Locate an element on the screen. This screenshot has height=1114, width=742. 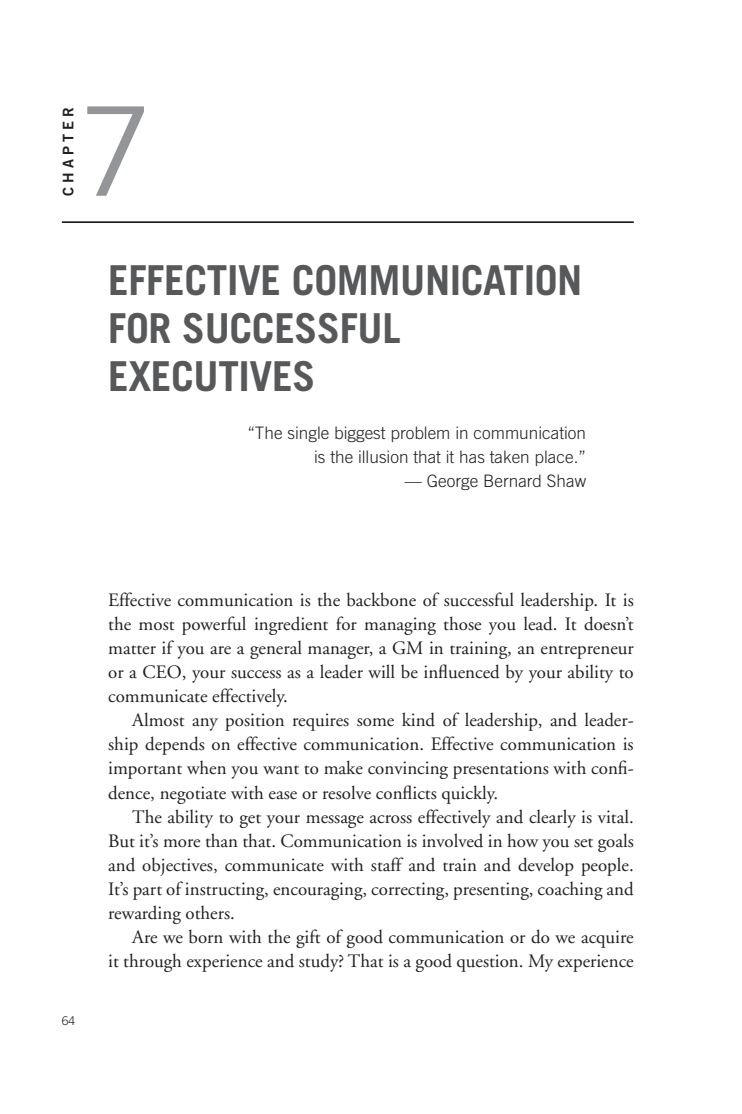
backbone is located at coordinates (381, 599).
